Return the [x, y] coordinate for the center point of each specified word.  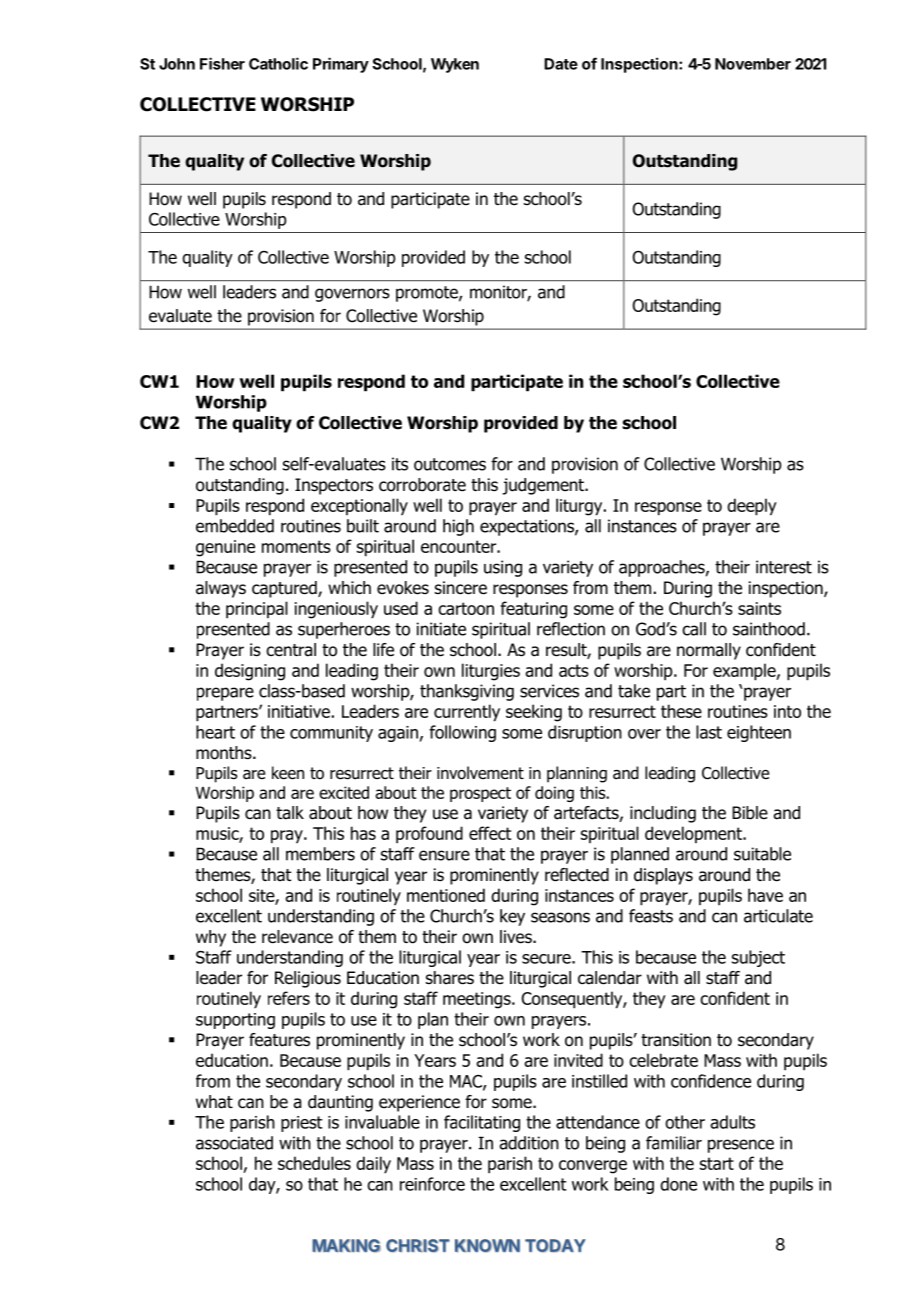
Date [561, 64]
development [694, 834]
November [753, 64]
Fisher [222, 63]
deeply [752, 507]
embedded [235, 526]
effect [490, 833]
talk [290, 813]
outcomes [450, 464]
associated [234, 1143]
